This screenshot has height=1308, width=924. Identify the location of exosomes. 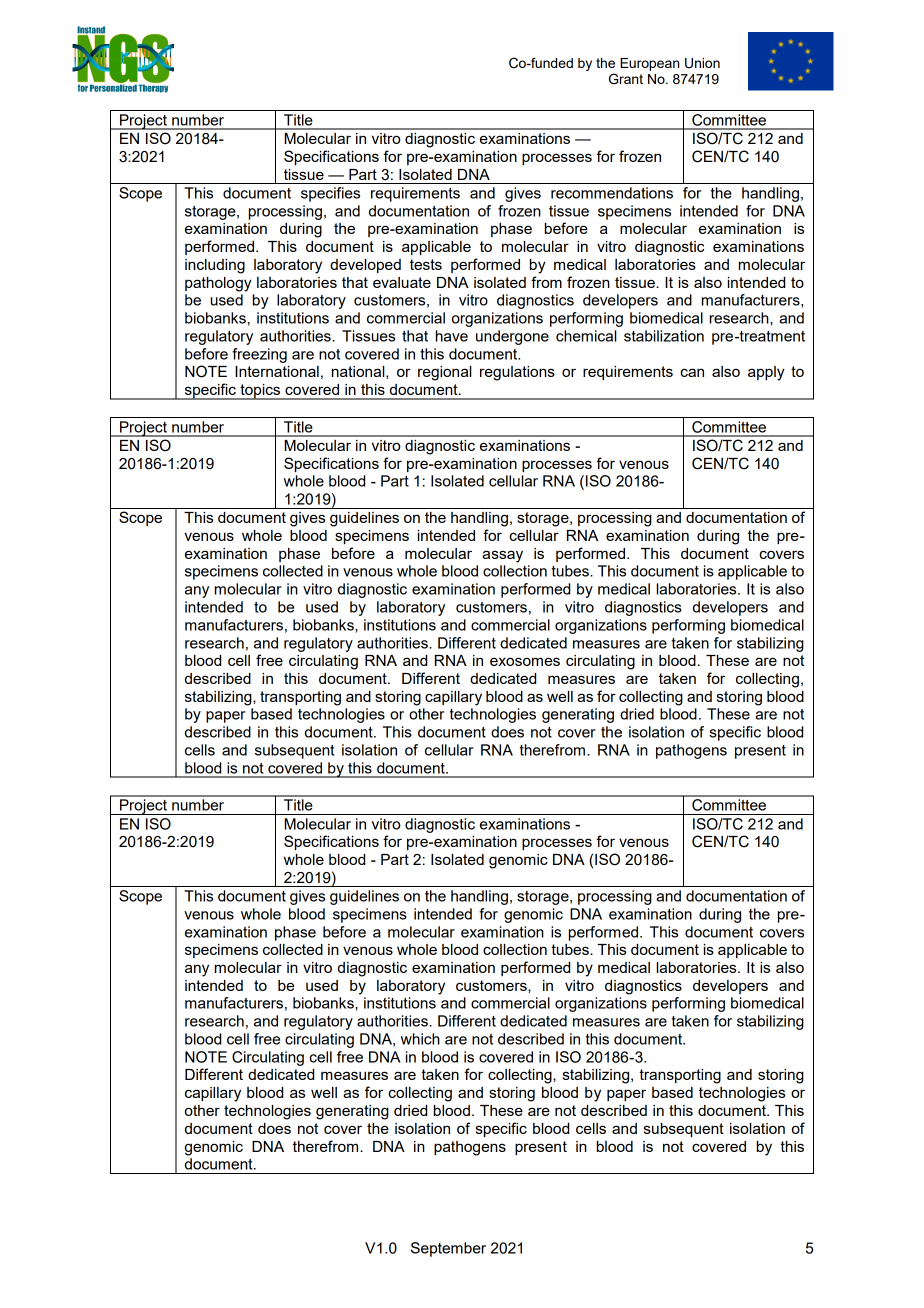
(525, 661).
